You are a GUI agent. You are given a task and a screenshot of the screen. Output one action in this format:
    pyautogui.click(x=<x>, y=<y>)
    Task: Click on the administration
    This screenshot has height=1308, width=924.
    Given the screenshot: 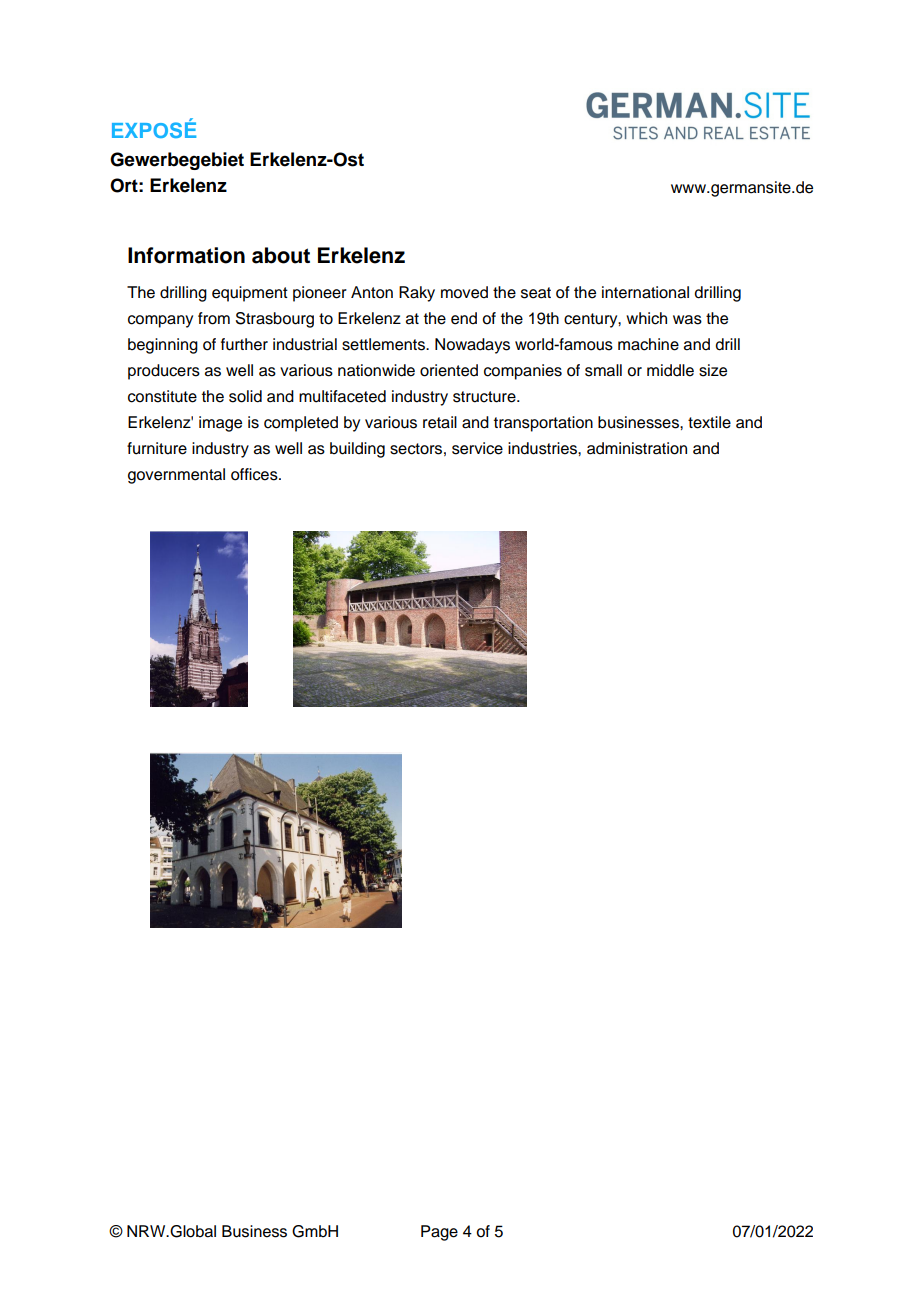 What is the action you would take?
    pyautogui.click(x=637, y=448)
